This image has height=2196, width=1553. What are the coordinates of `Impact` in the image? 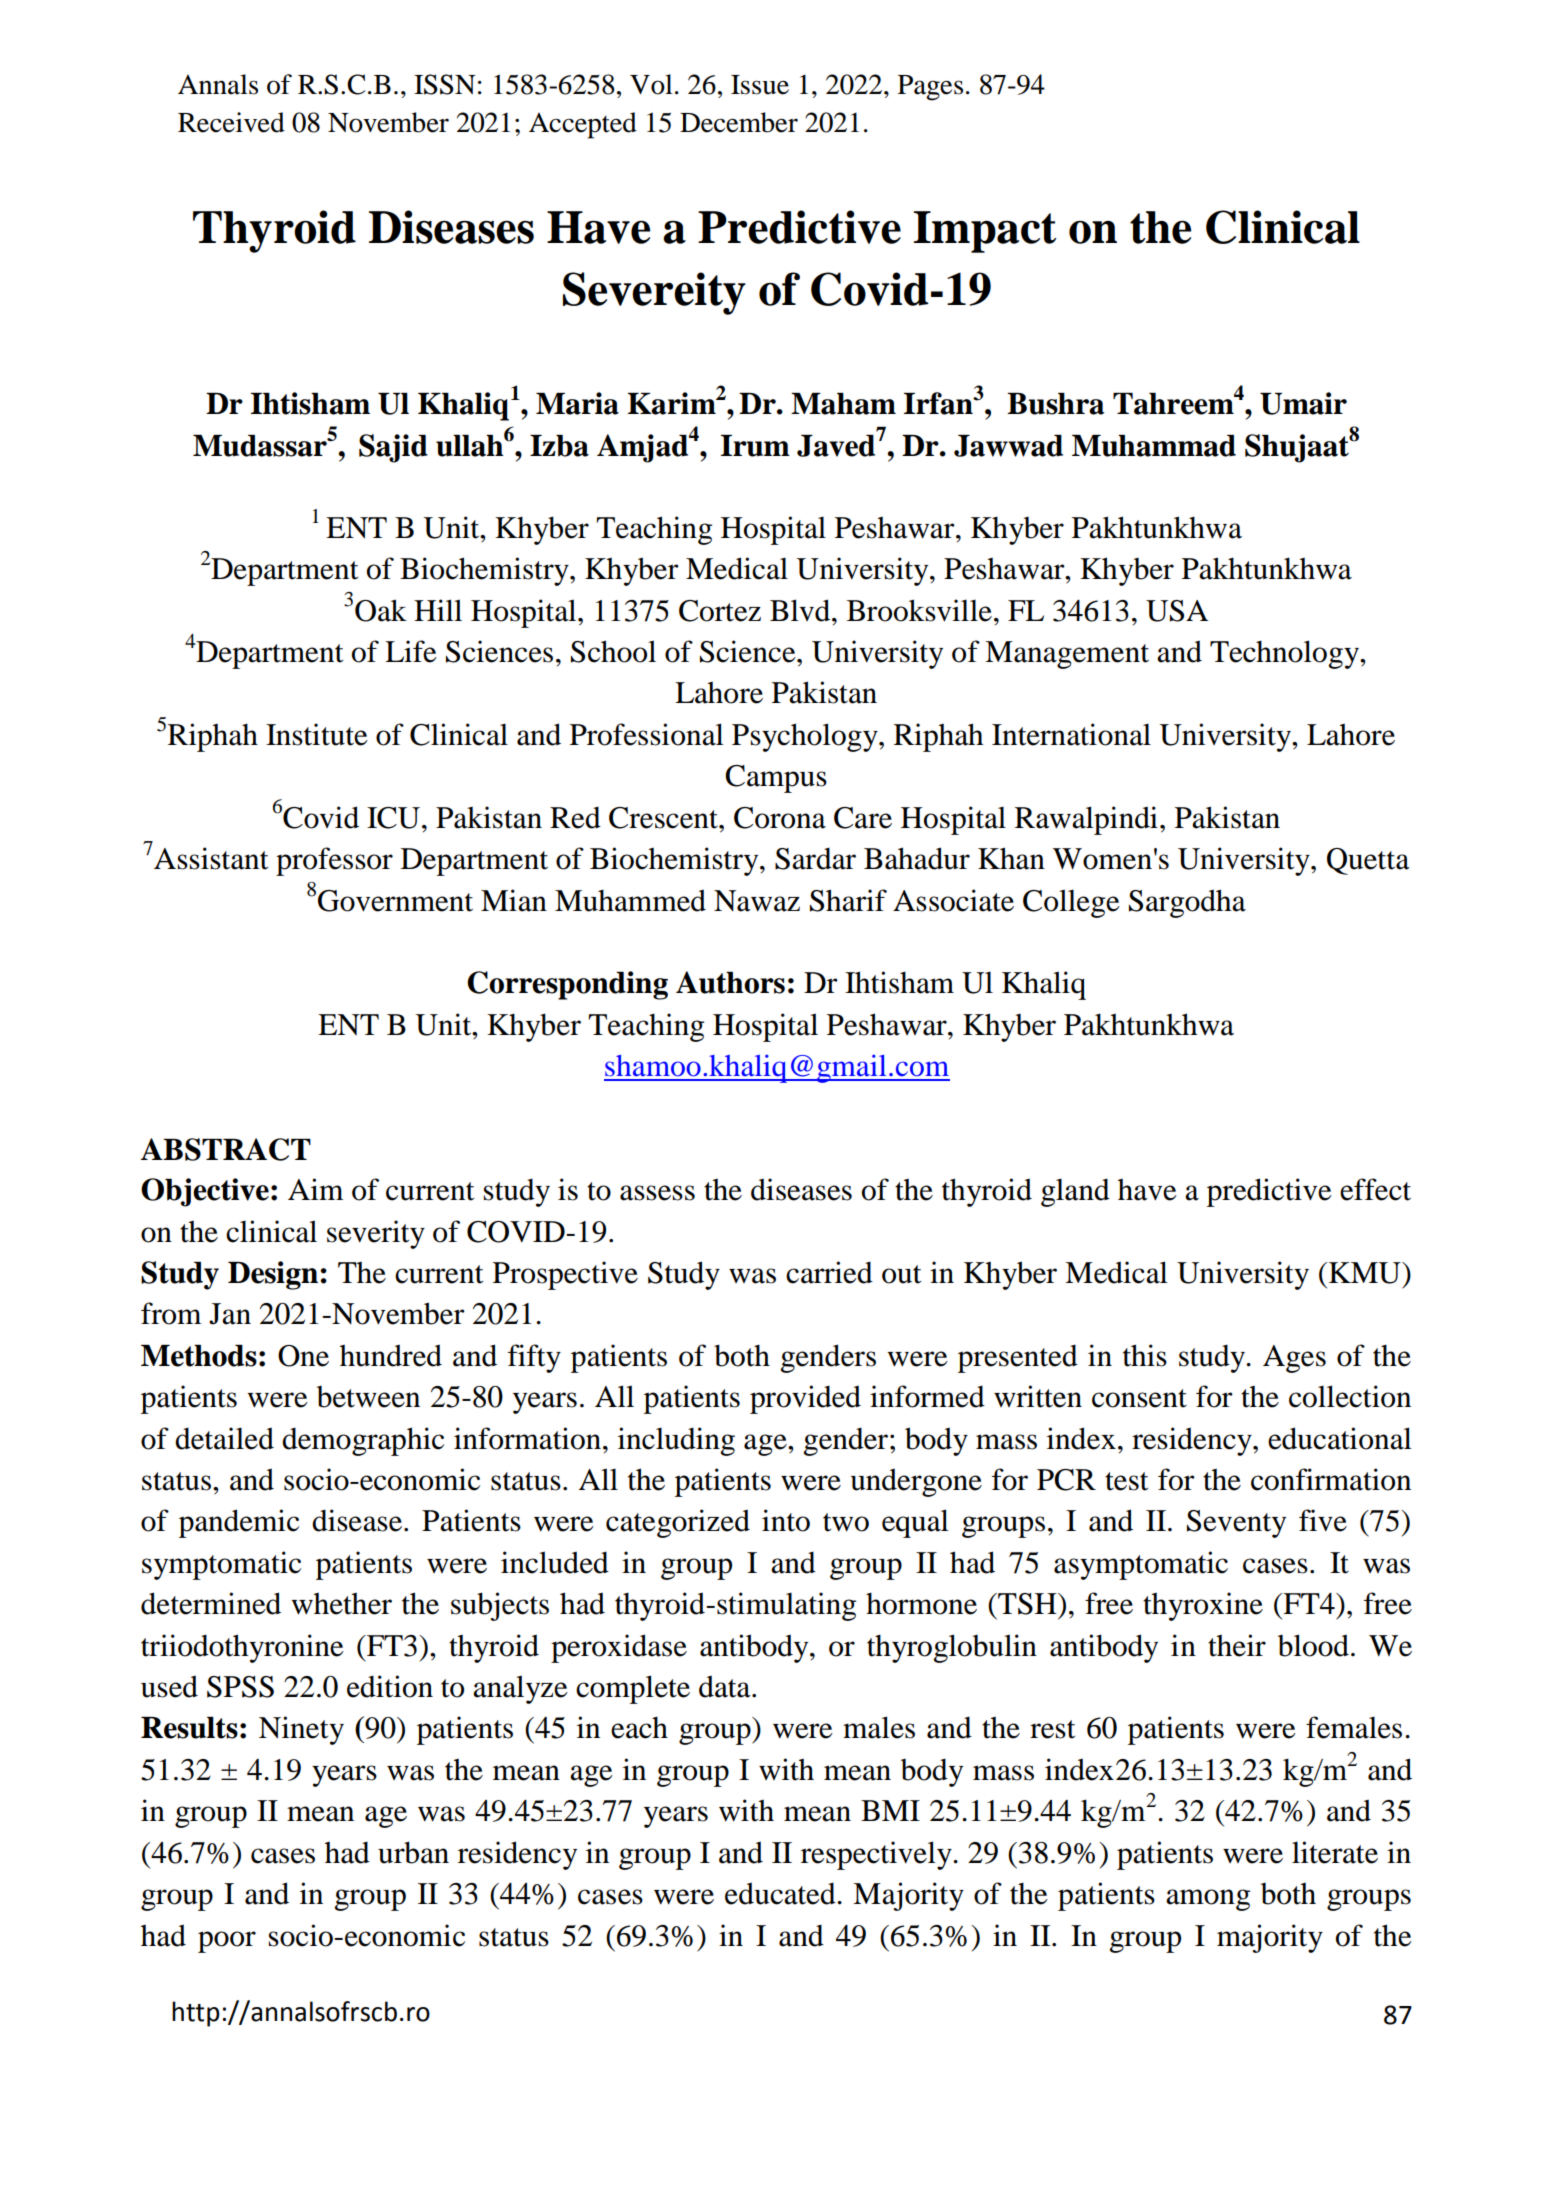 It's located at (985, 232).
